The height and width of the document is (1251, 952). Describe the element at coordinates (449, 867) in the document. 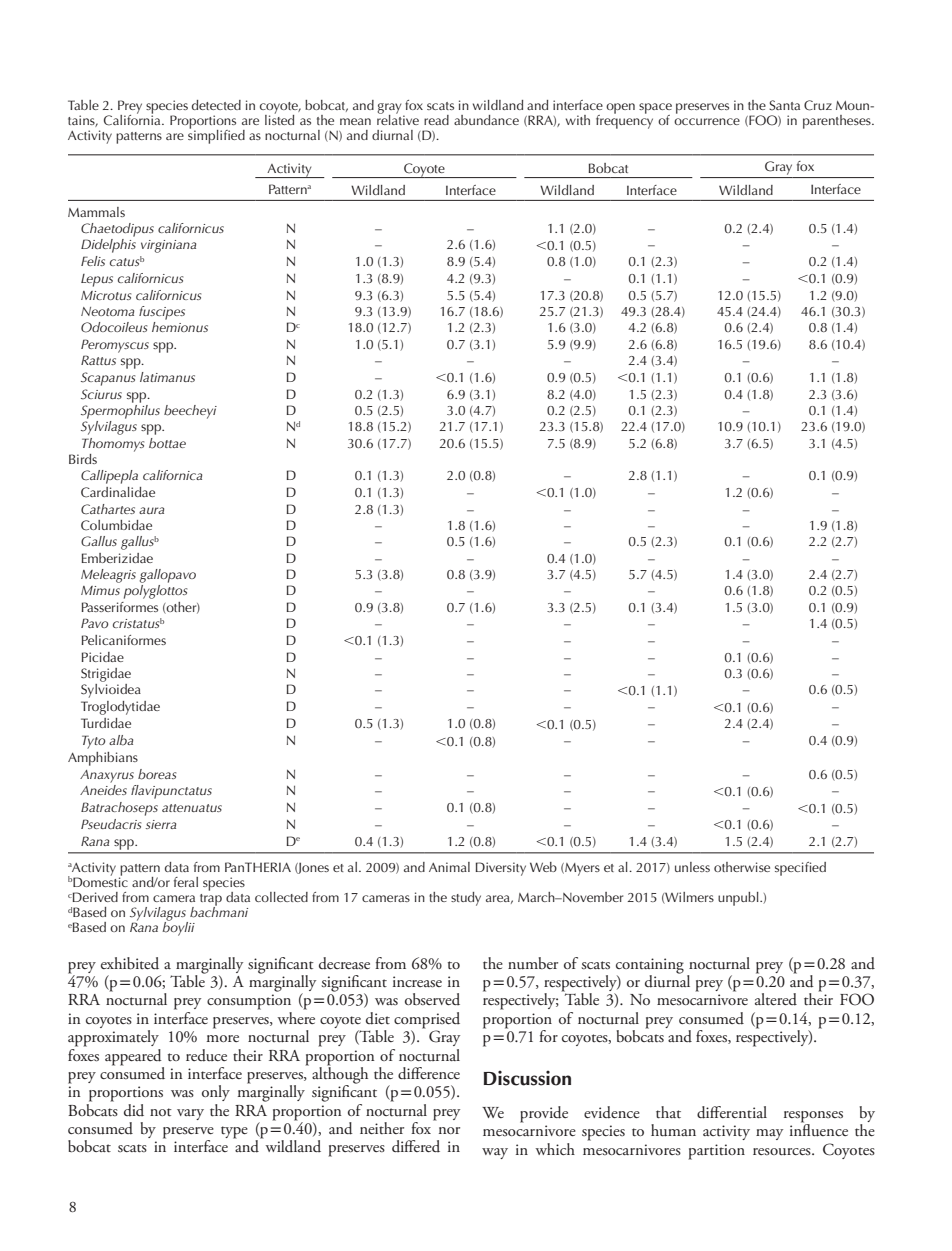

I see `Animal` at that location.
